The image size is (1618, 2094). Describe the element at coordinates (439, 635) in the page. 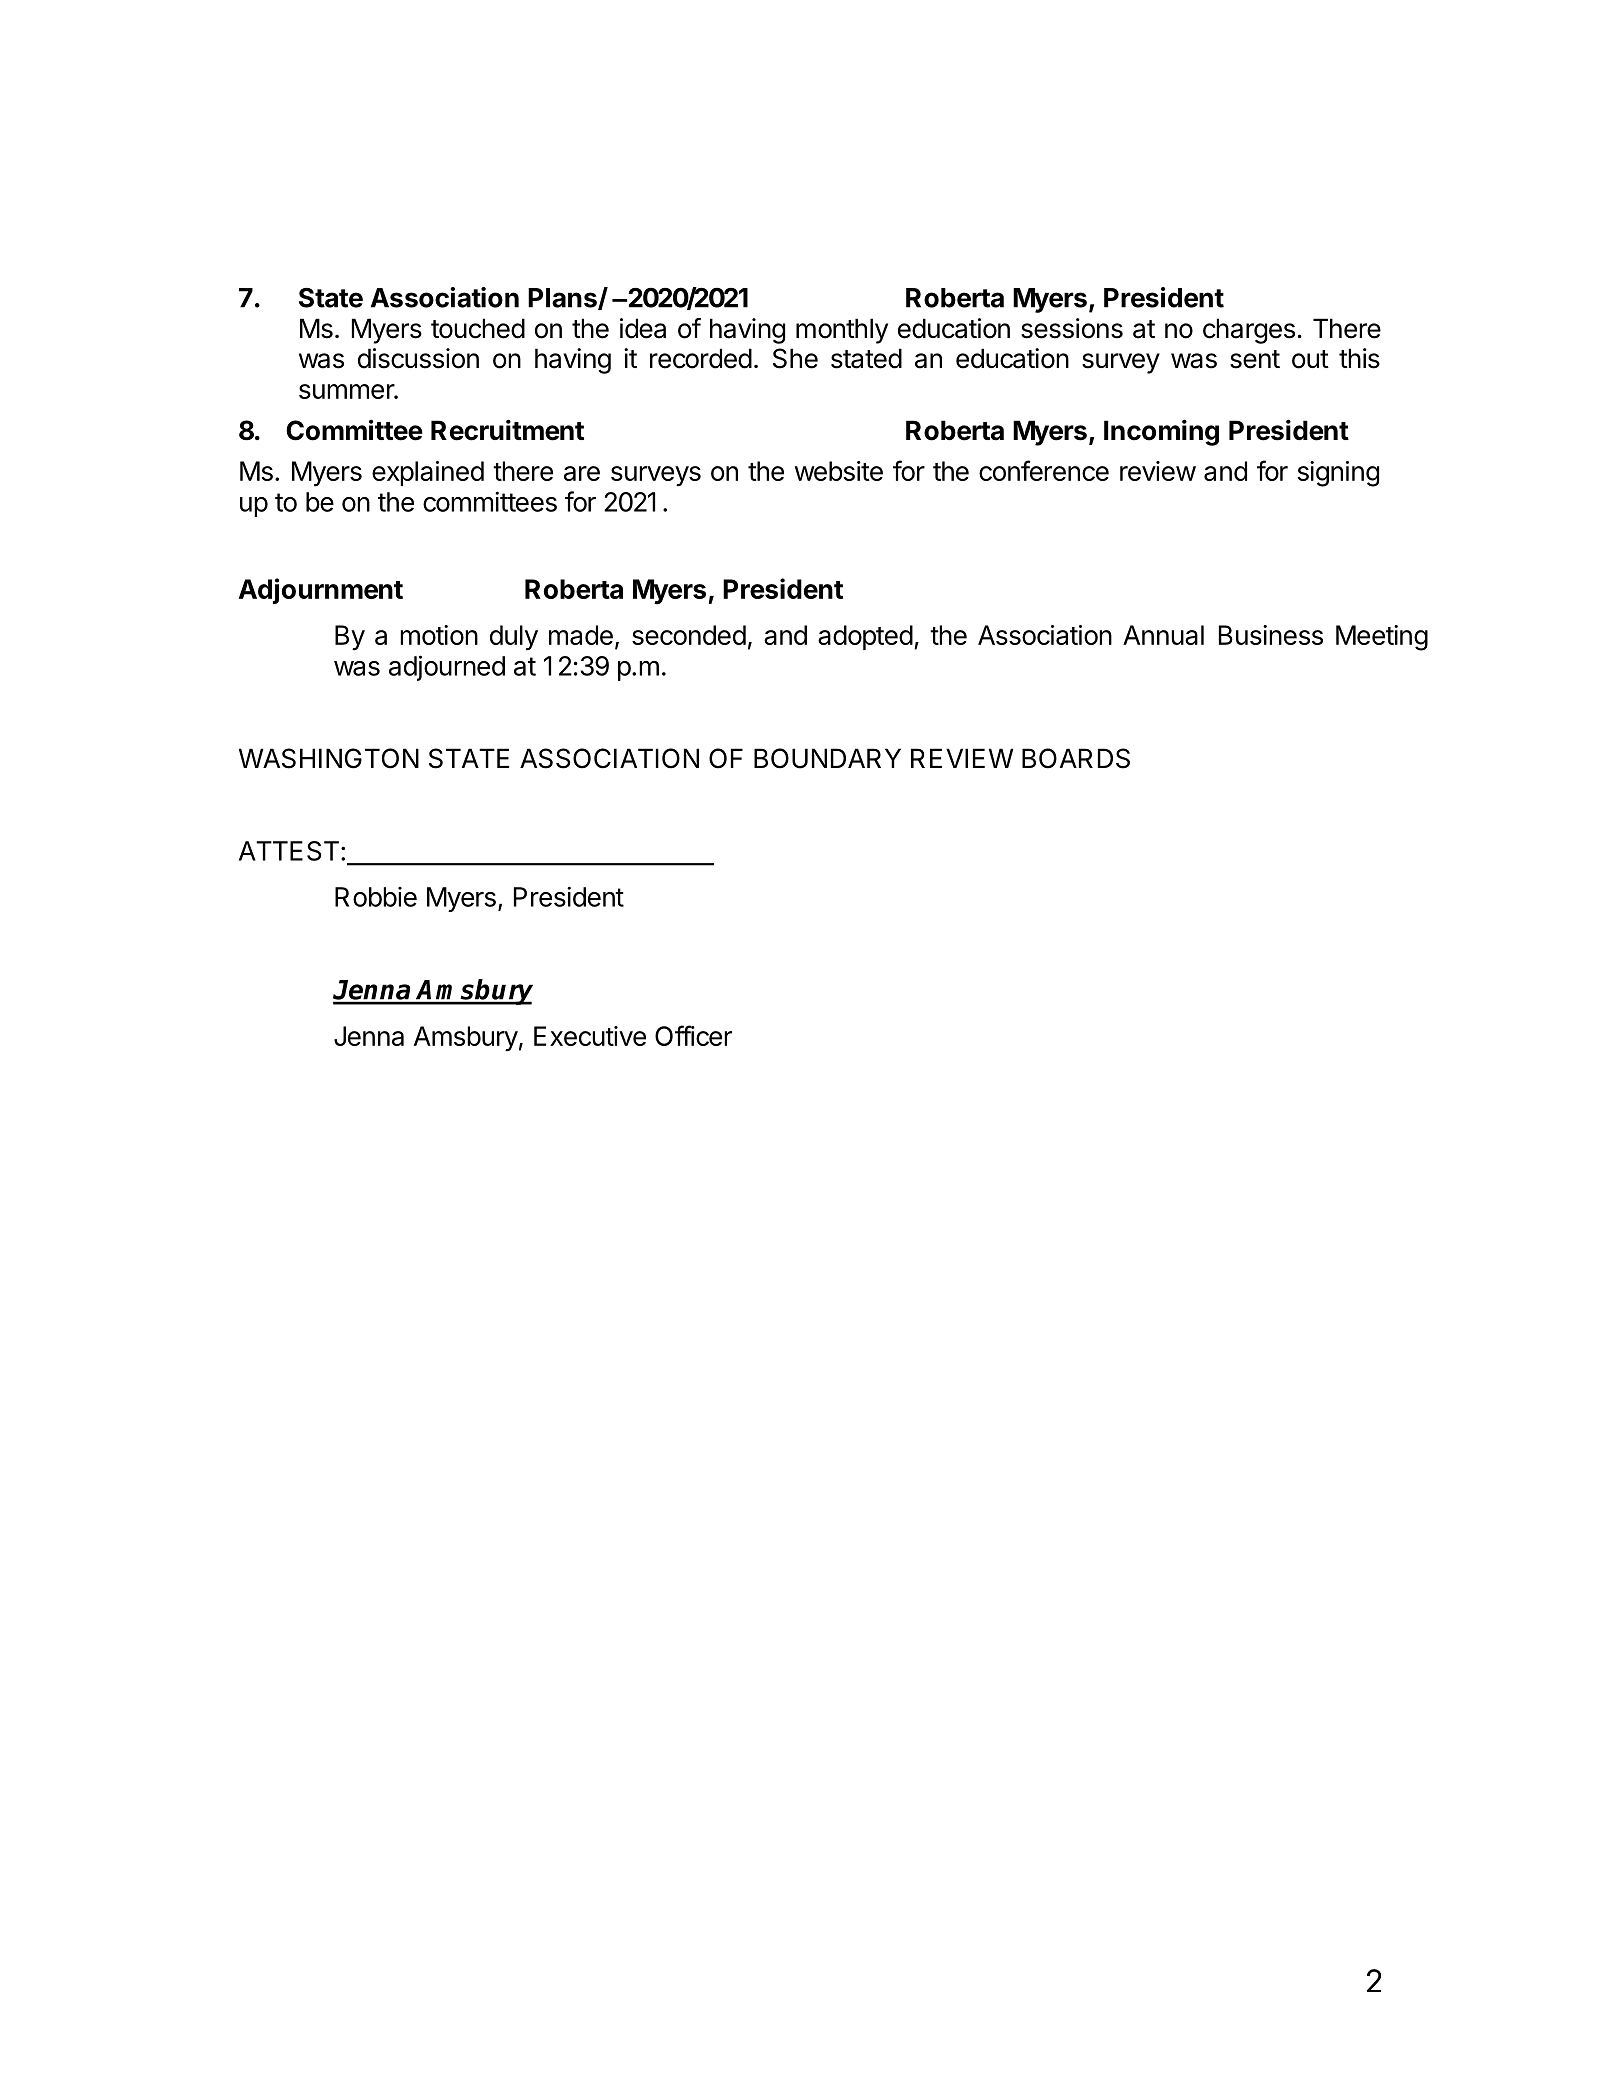

I see `motion` at that location.
